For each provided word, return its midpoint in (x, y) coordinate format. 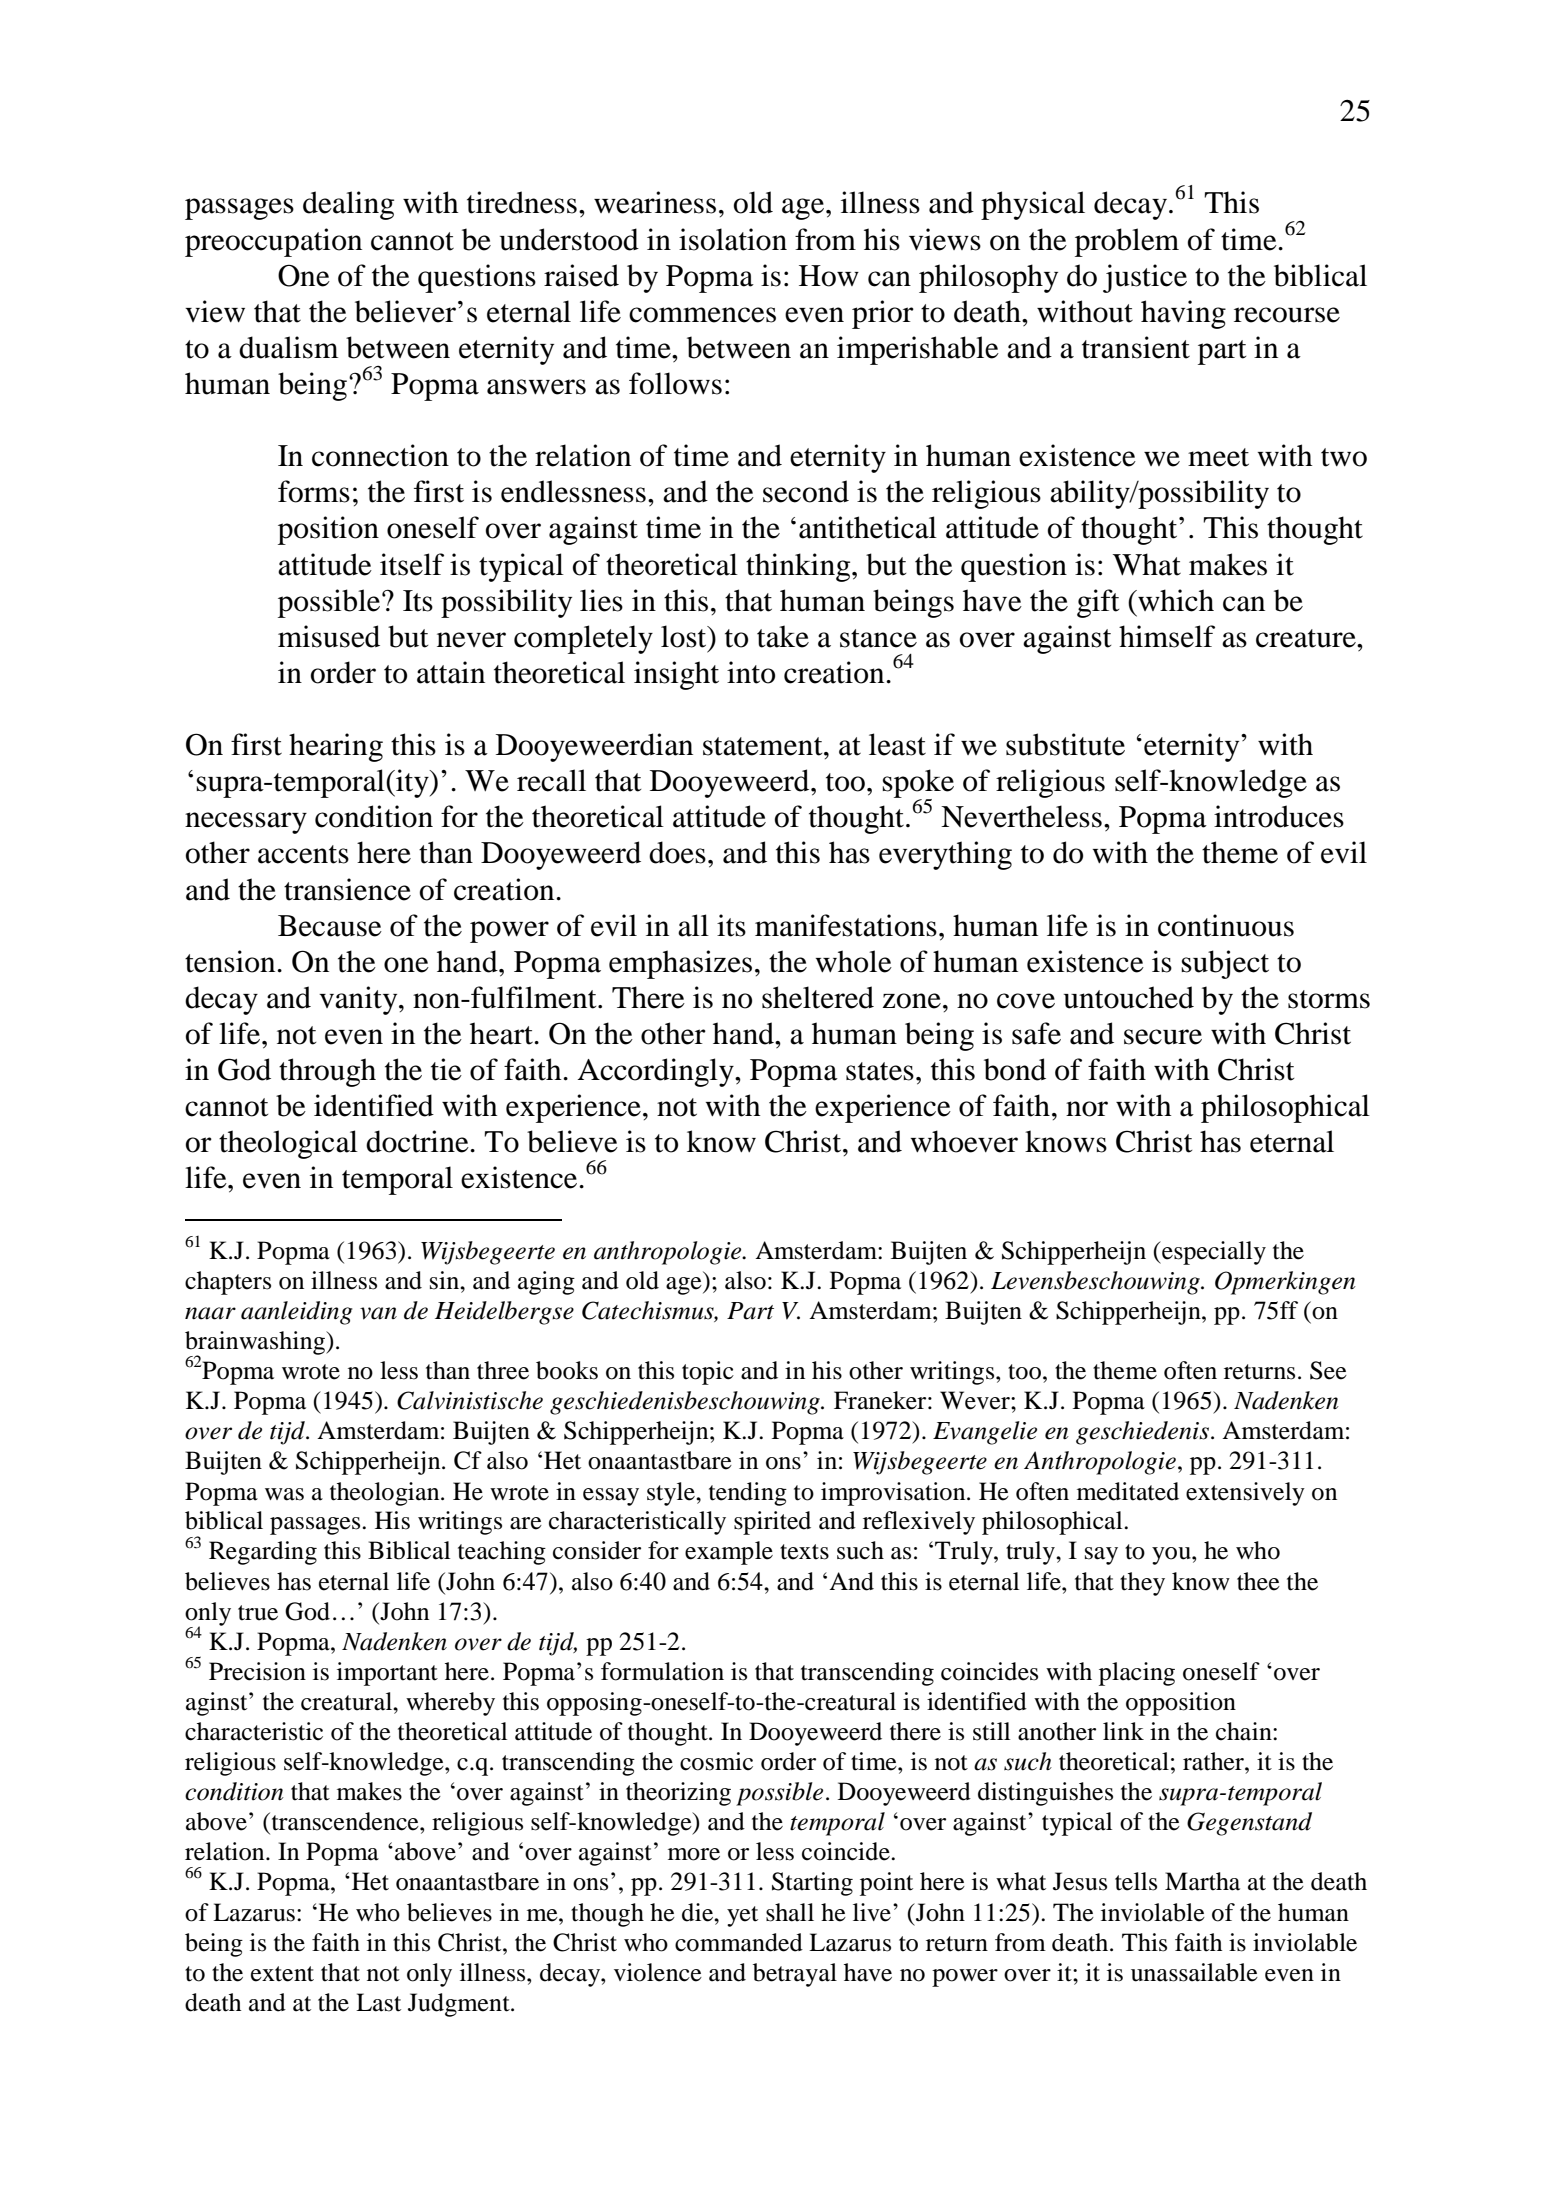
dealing (348, 205)
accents (303, 854)
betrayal (795, 1975)
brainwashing (256, 1344)
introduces (1279, 816)
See (1328, 1370)
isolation (733, 239)
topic (708, 1373)
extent (282, 1974)
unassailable (1194, 1972)
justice (1145, 278)
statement (764, 746)
